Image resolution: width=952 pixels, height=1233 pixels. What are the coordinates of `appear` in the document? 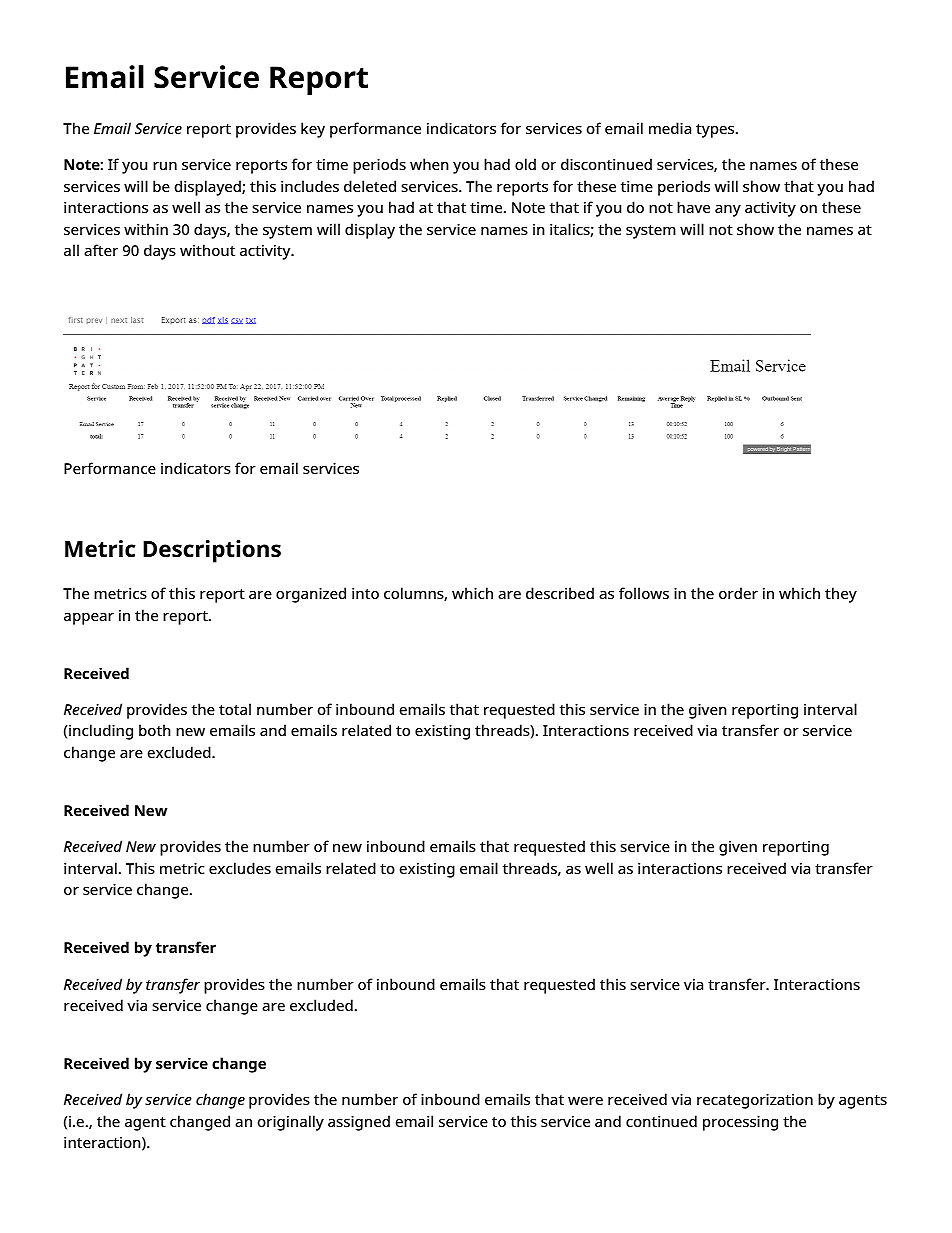 It's located at (89, 619).
